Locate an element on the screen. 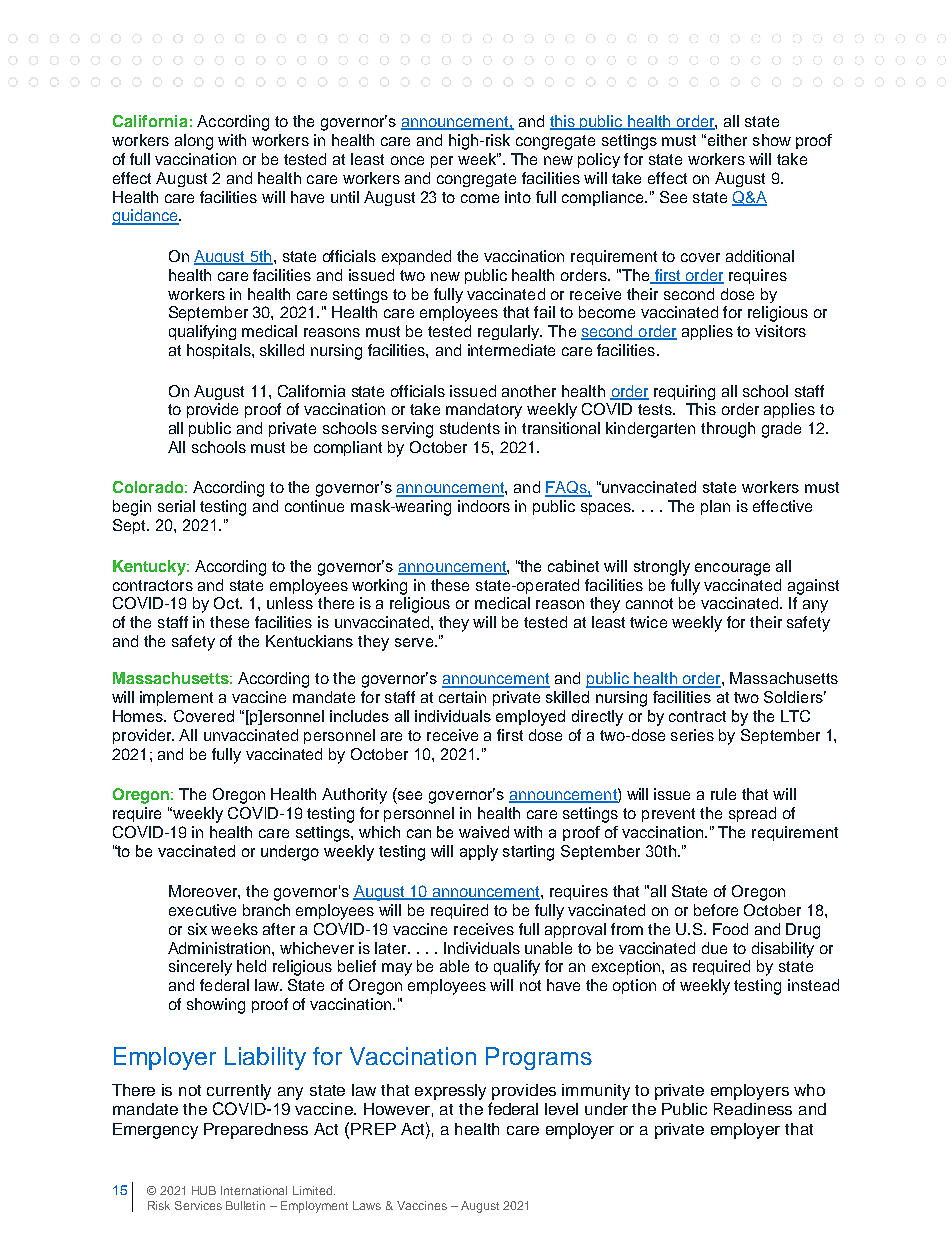 Image resolution: width=952 pixels, height=1233 pixels. certain is located at coordinates (462, 697).
